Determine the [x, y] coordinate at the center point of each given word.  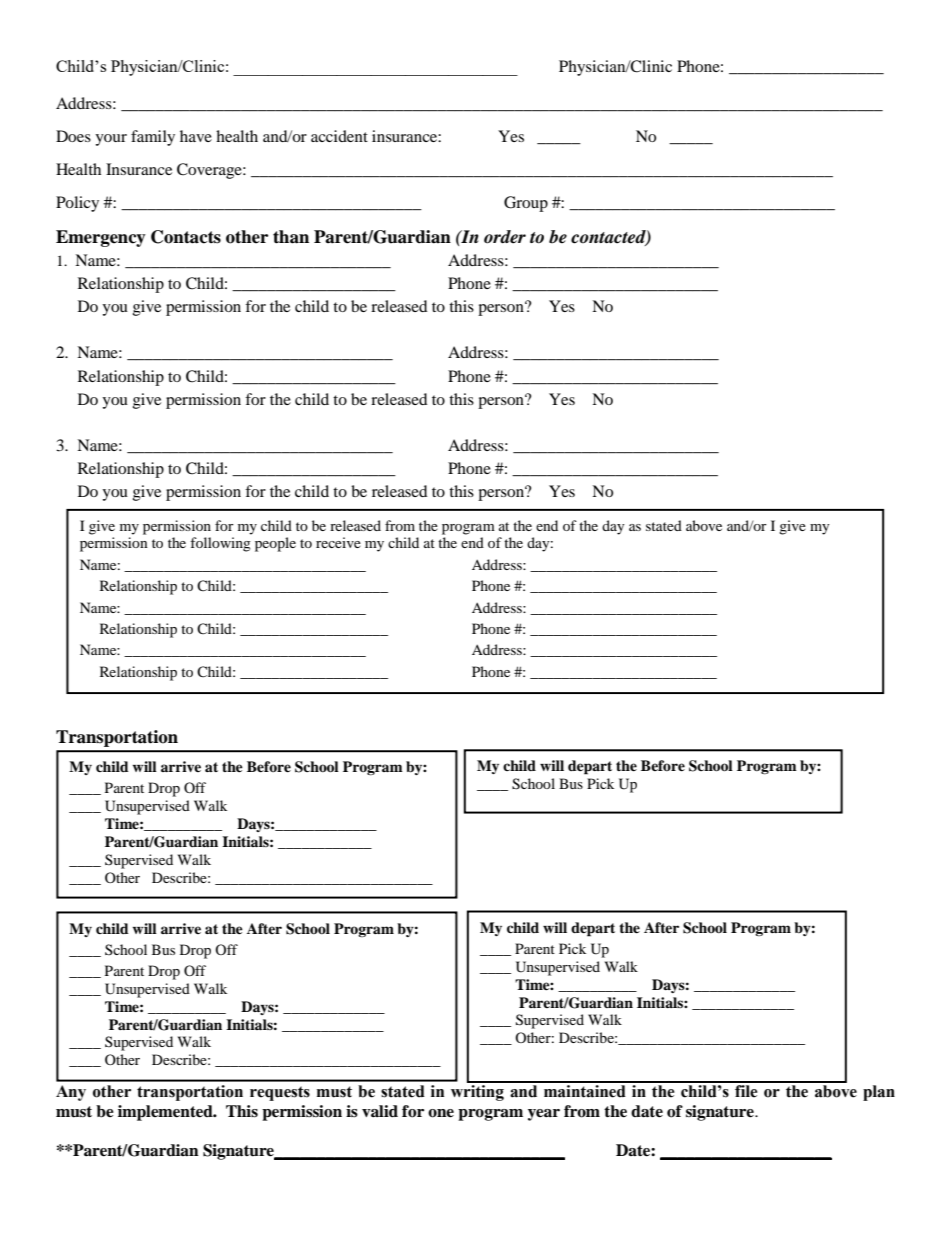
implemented [166, 1113]
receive [338, 542]
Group [526, 204]
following [220, 544]
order [505, 237]
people [275, 544]
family [153, 138]
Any [71, 1093]
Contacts [186, 237]
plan [879, 1093]
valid [380, 1111]
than [291, 237]
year [544, 1115]
